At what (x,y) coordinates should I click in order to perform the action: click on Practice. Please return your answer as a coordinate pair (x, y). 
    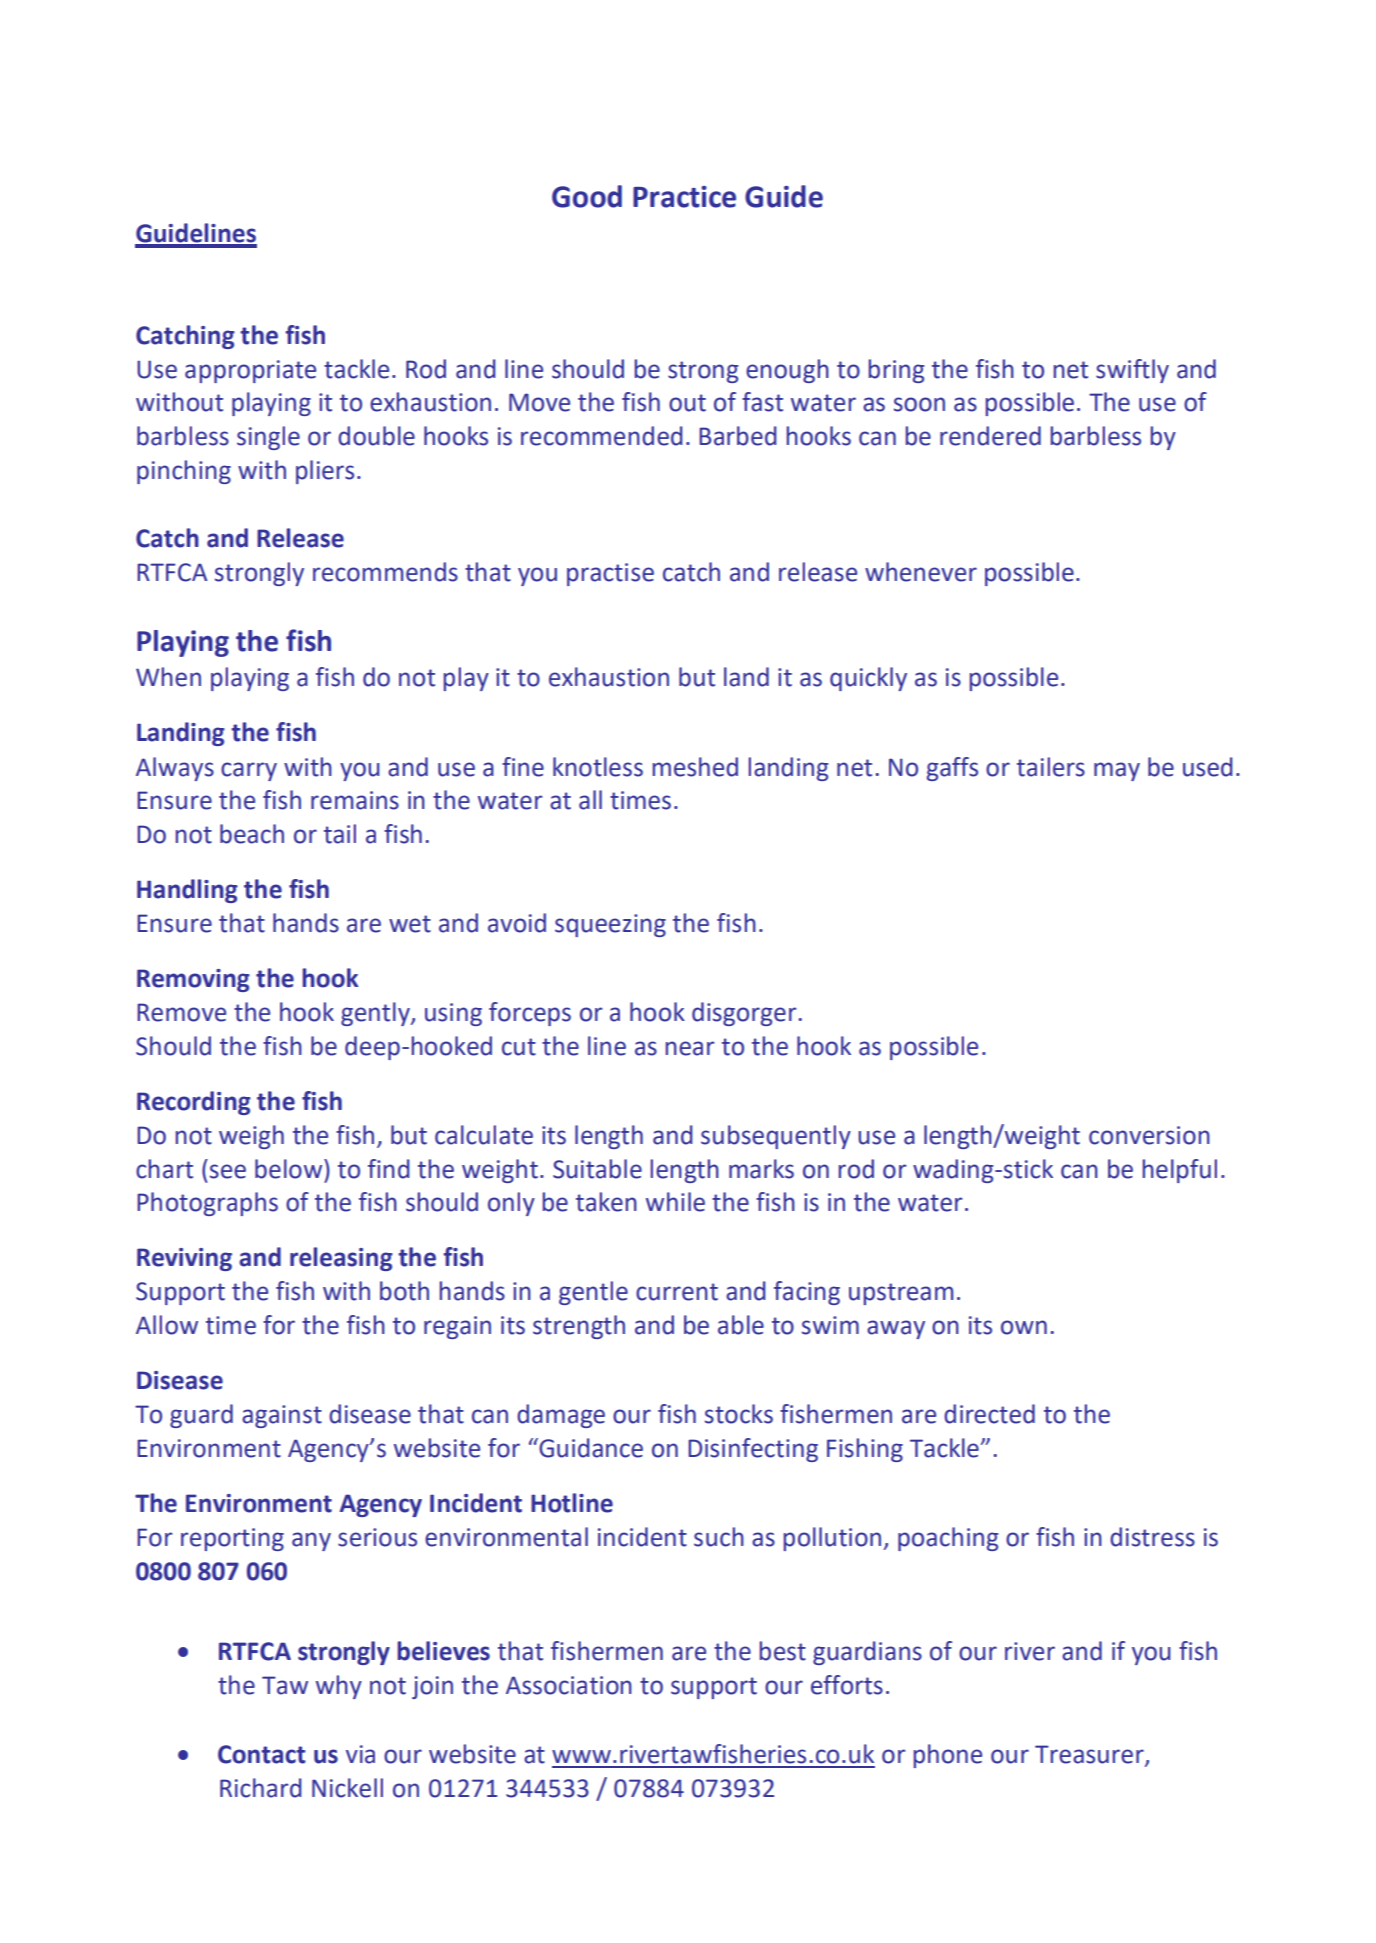
    Looking at the image, I should click on (684, 197).
